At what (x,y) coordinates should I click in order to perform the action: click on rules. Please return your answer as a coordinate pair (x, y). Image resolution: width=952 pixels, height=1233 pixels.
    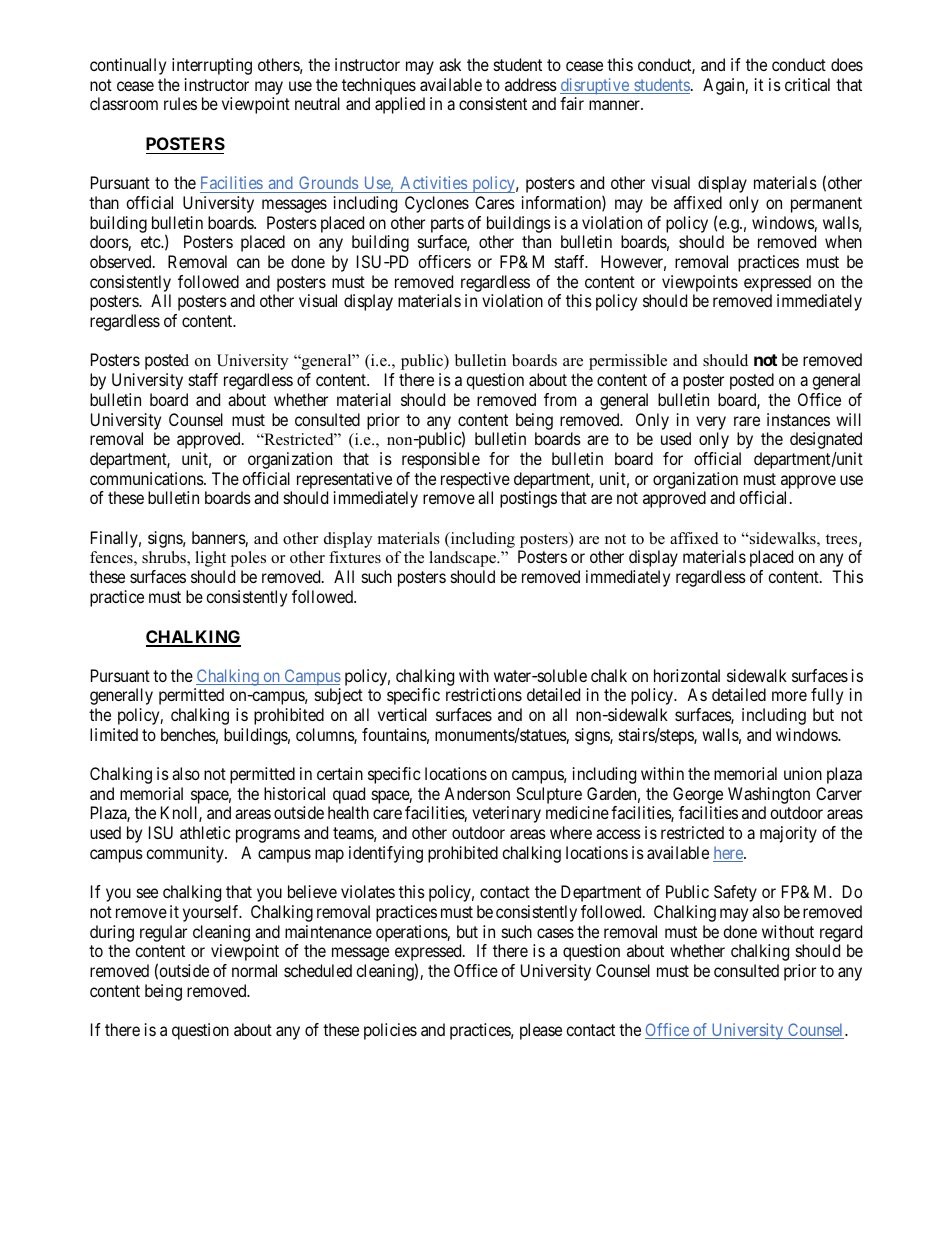
    Looking at the image, I should click on (180, 103).
